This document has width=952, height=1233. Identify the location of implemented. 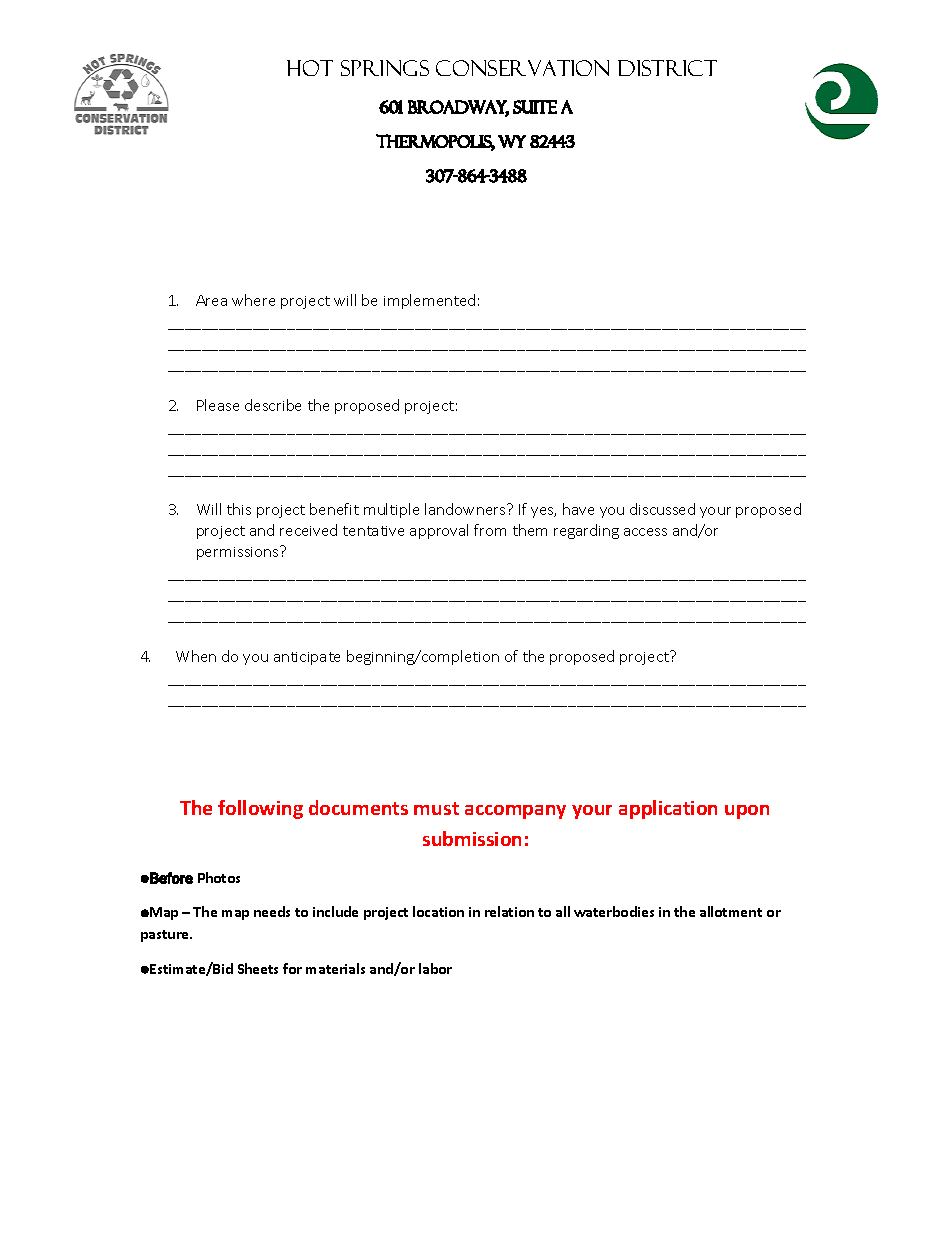
(429, 301).
